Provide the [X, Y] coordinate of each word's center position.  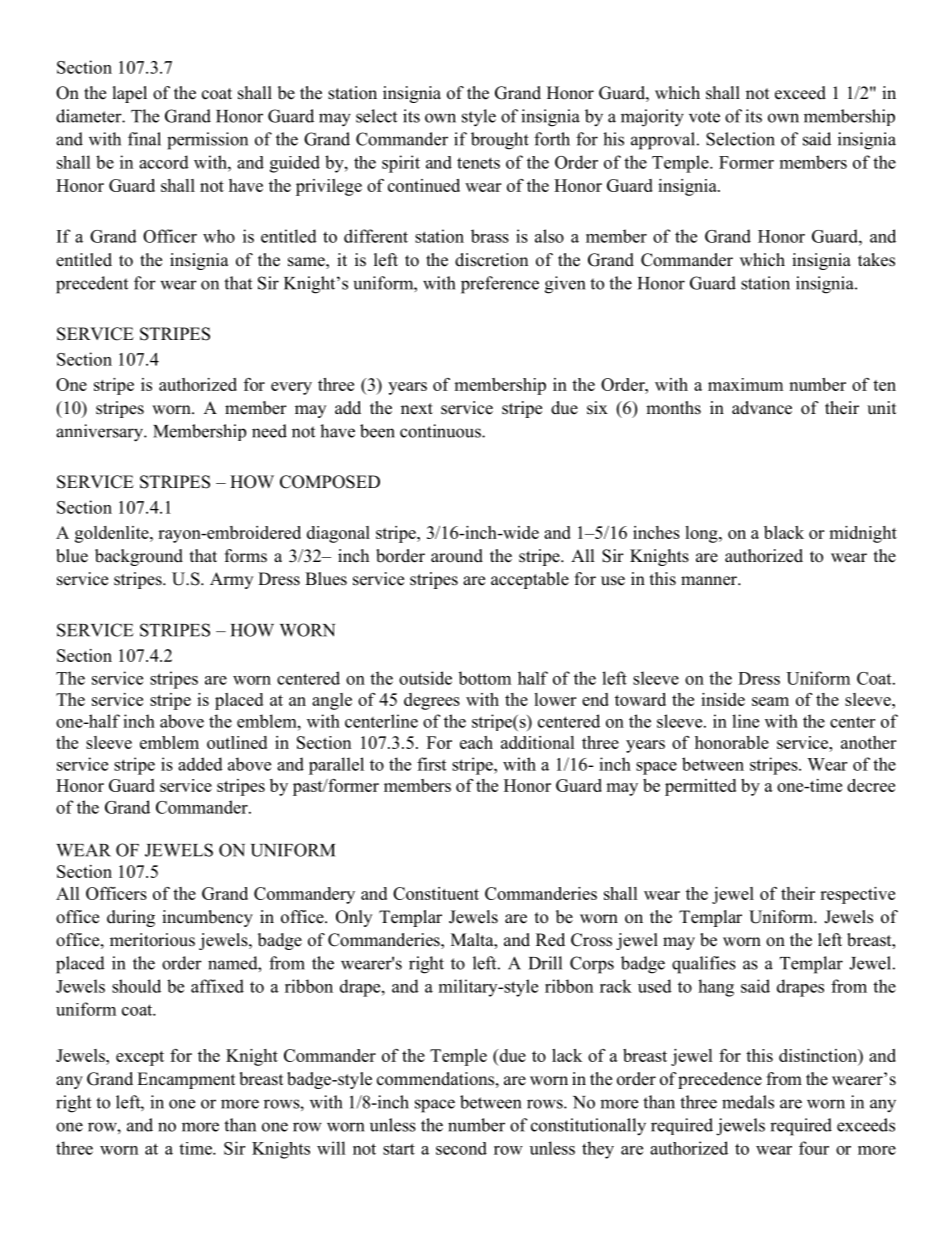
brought [500, 141]
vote [704, 117]
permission [207, 141]
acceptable [530, 580]
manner [710, 581]
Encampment [186, 1080]
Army [231, 580]
